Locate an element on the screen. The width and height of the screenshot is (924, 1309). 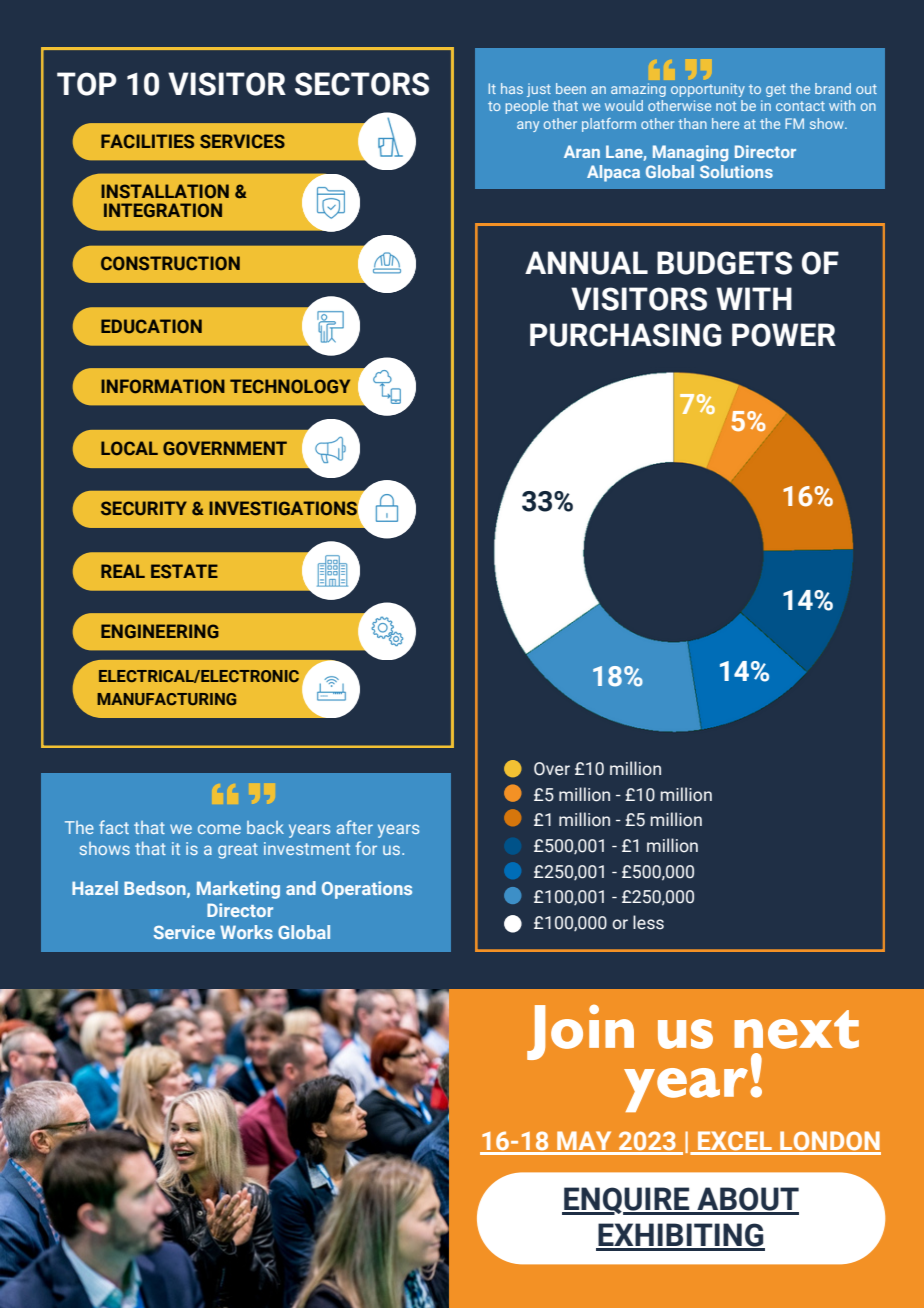
Operations is located at coordinates (367, 890).
